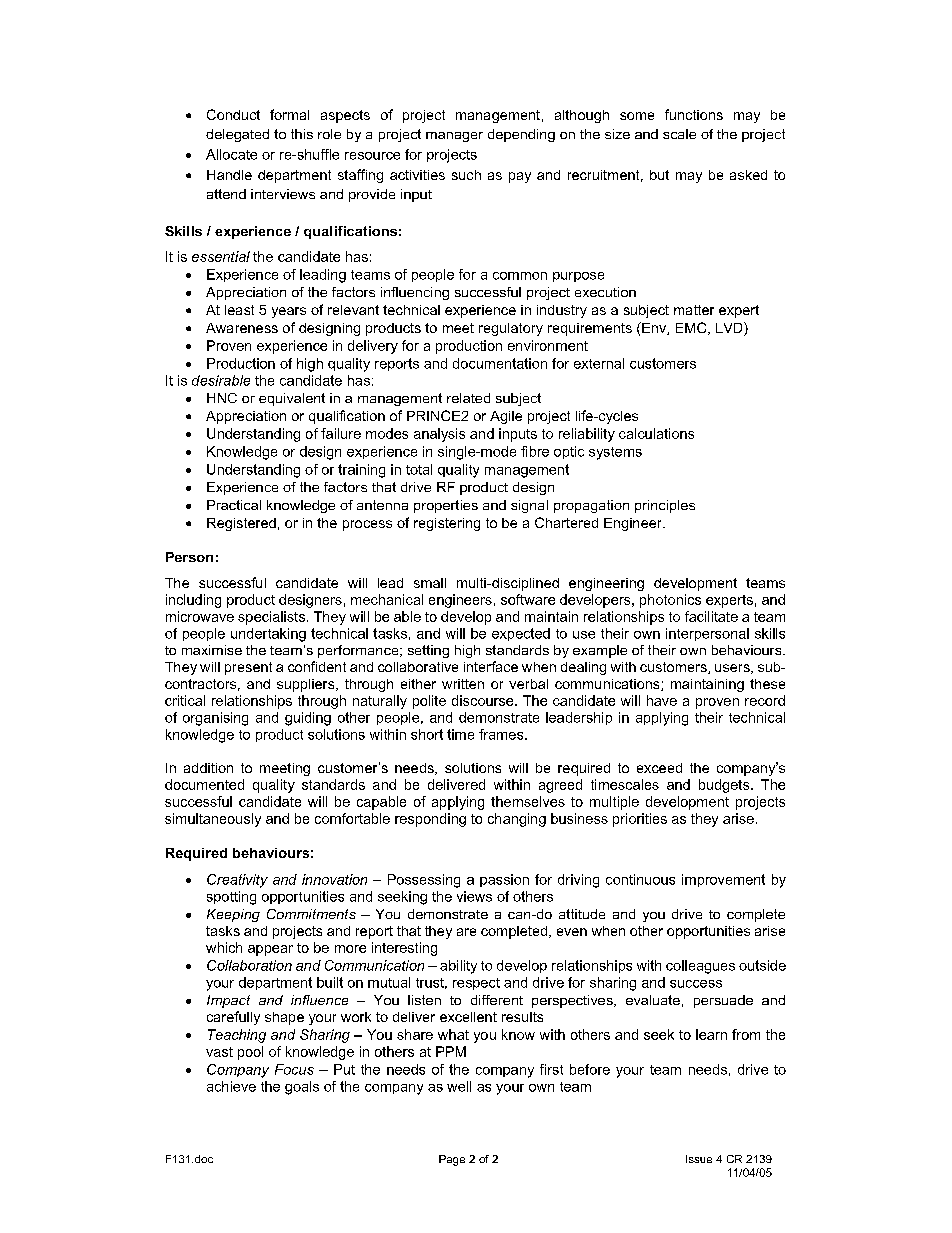  Describe the element at coordinates (268, 635) in the screenshot. I see `undertaking` at that location.
